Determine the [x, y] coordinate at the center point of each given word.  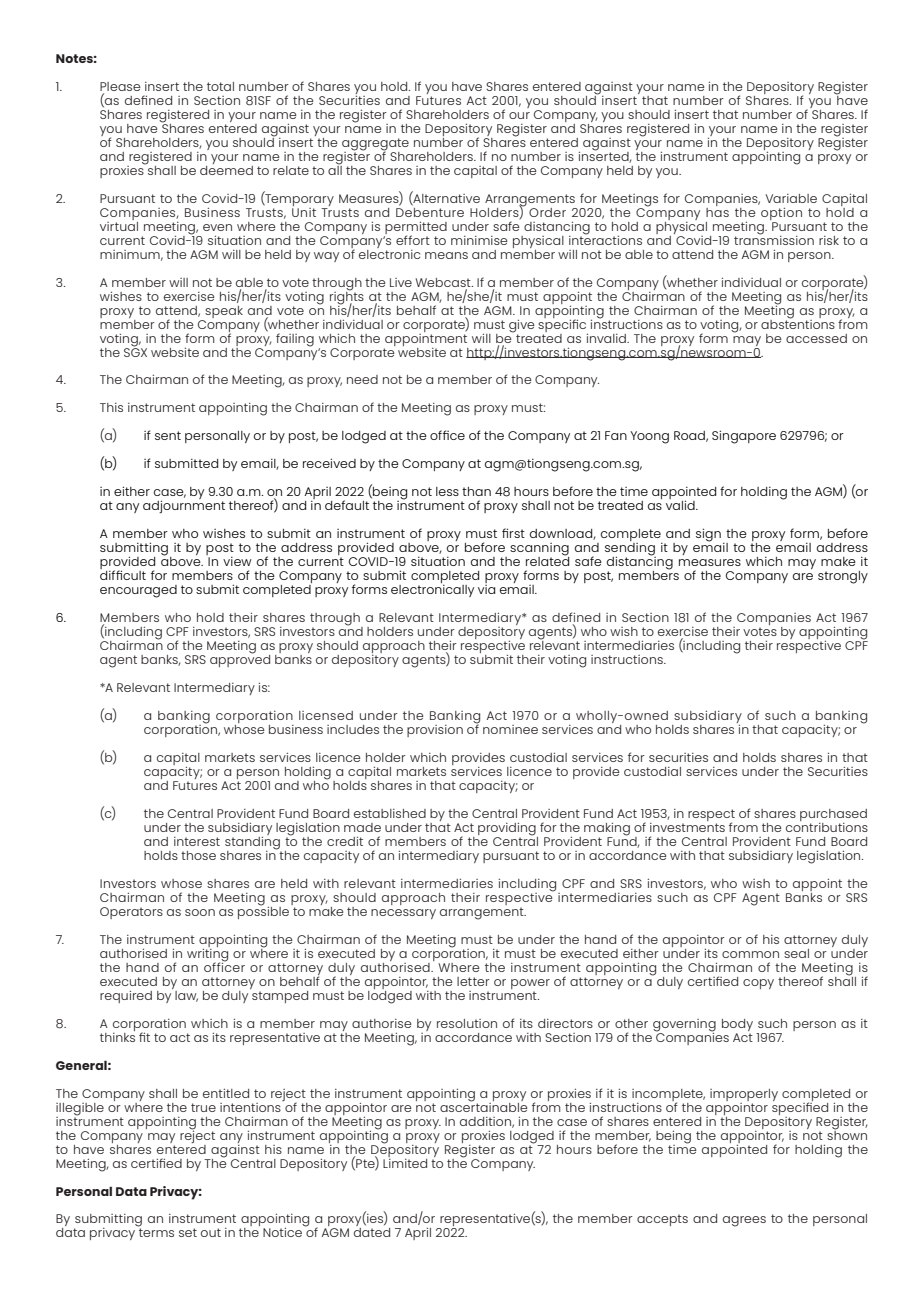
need [362, 379]
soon [200, 912]
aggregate [375, 145]
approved [240, 659]
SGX [135, 351]
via [486, 588]
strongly [843, 577]
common [750, 954]
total [220, 86]
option [781, 214]
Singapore [744, 437]
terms [155, 1231]
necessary [403, 914]
